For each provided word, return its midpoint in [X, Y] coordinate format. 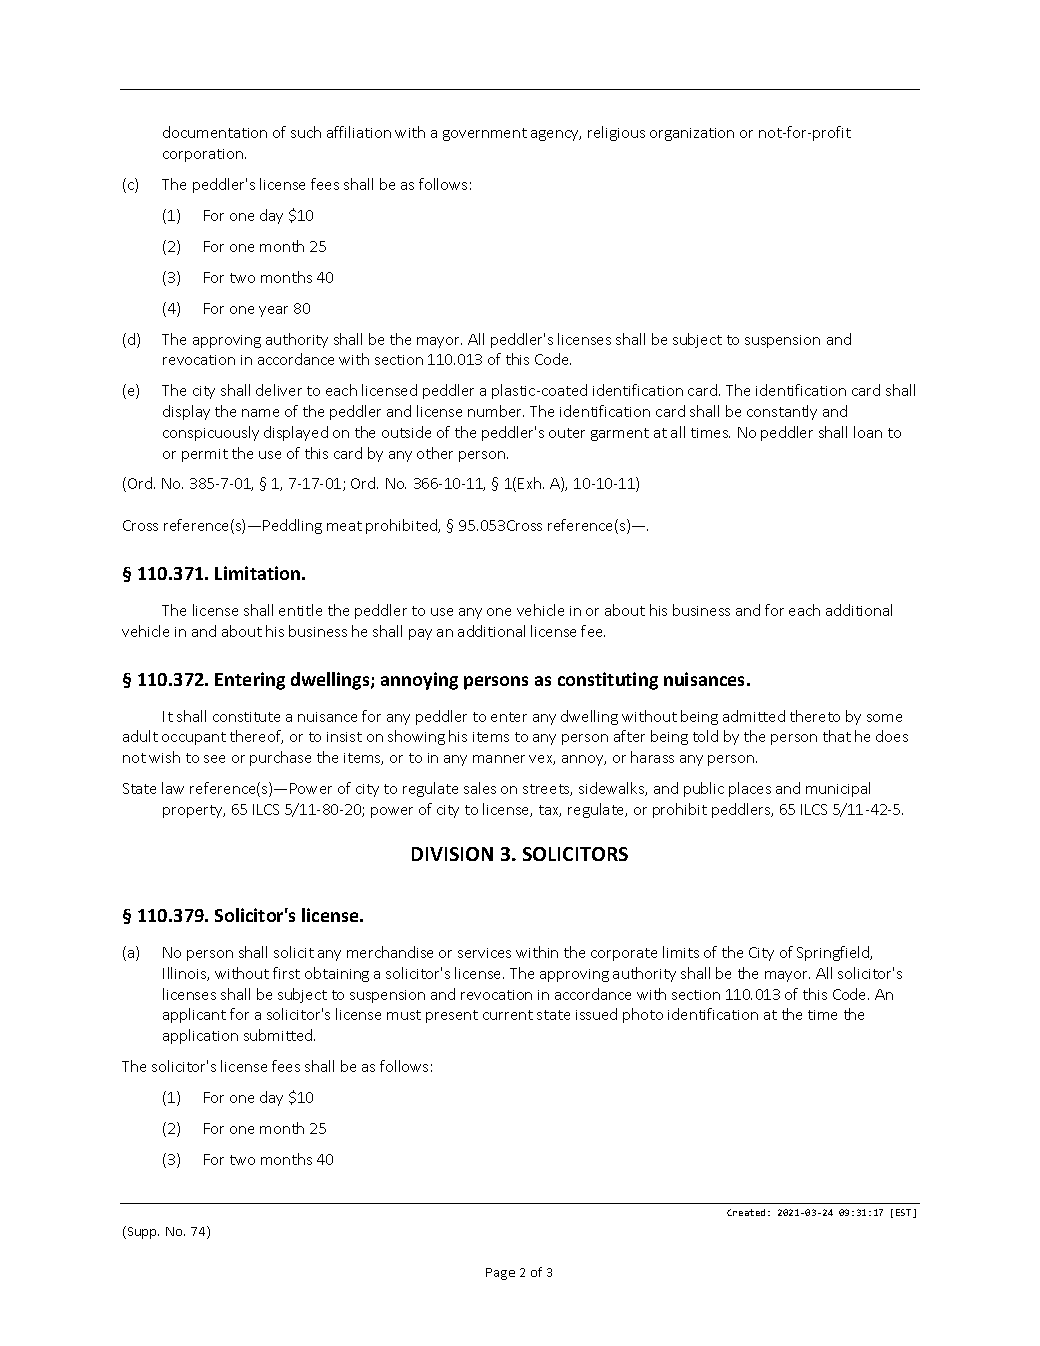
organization [692, 134]
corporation [203, 155]
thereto [815, 716]
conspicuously [211, 433]
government [485, 134]
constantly [782, 412]
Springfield [834, 953]
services [484, 953]
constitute [246, 717]
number [496, 411]
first [286, 973]
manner [499, 759]
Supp [142, 1232]
